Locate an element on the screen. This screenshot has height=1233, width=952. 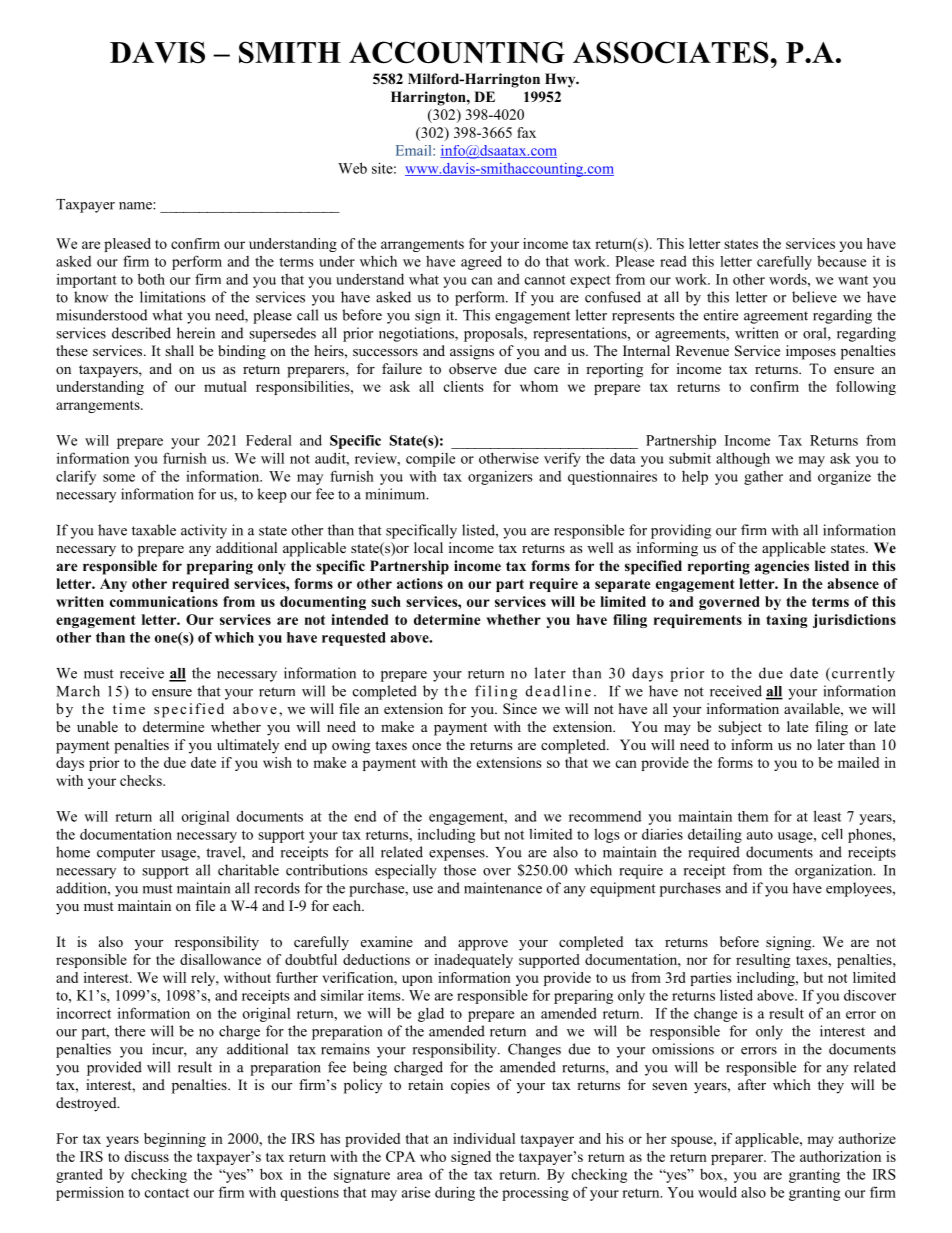
imposes is located at coordinates (811, 352).
